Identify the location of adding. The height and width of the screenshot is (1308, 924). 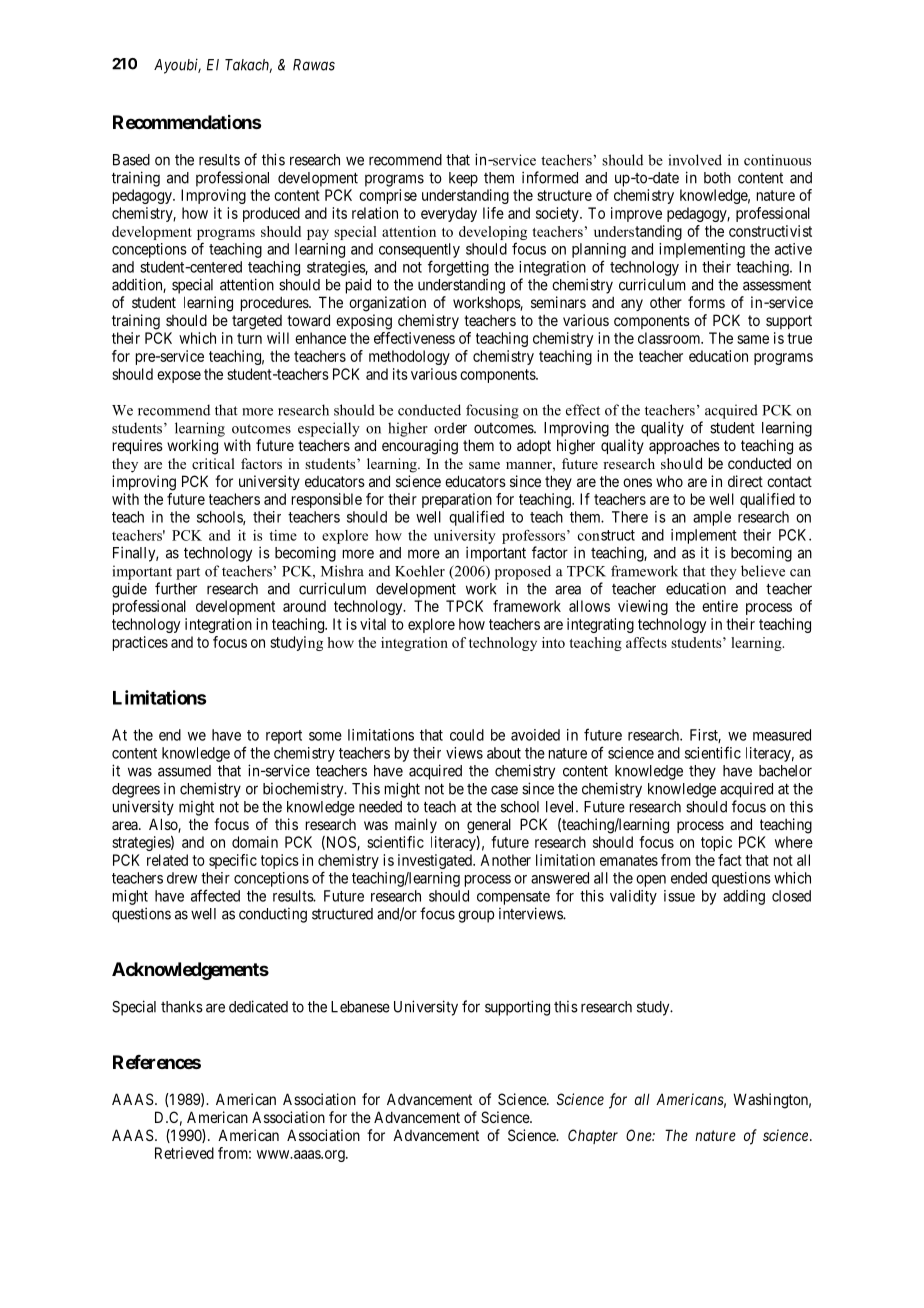
(744, 897).
